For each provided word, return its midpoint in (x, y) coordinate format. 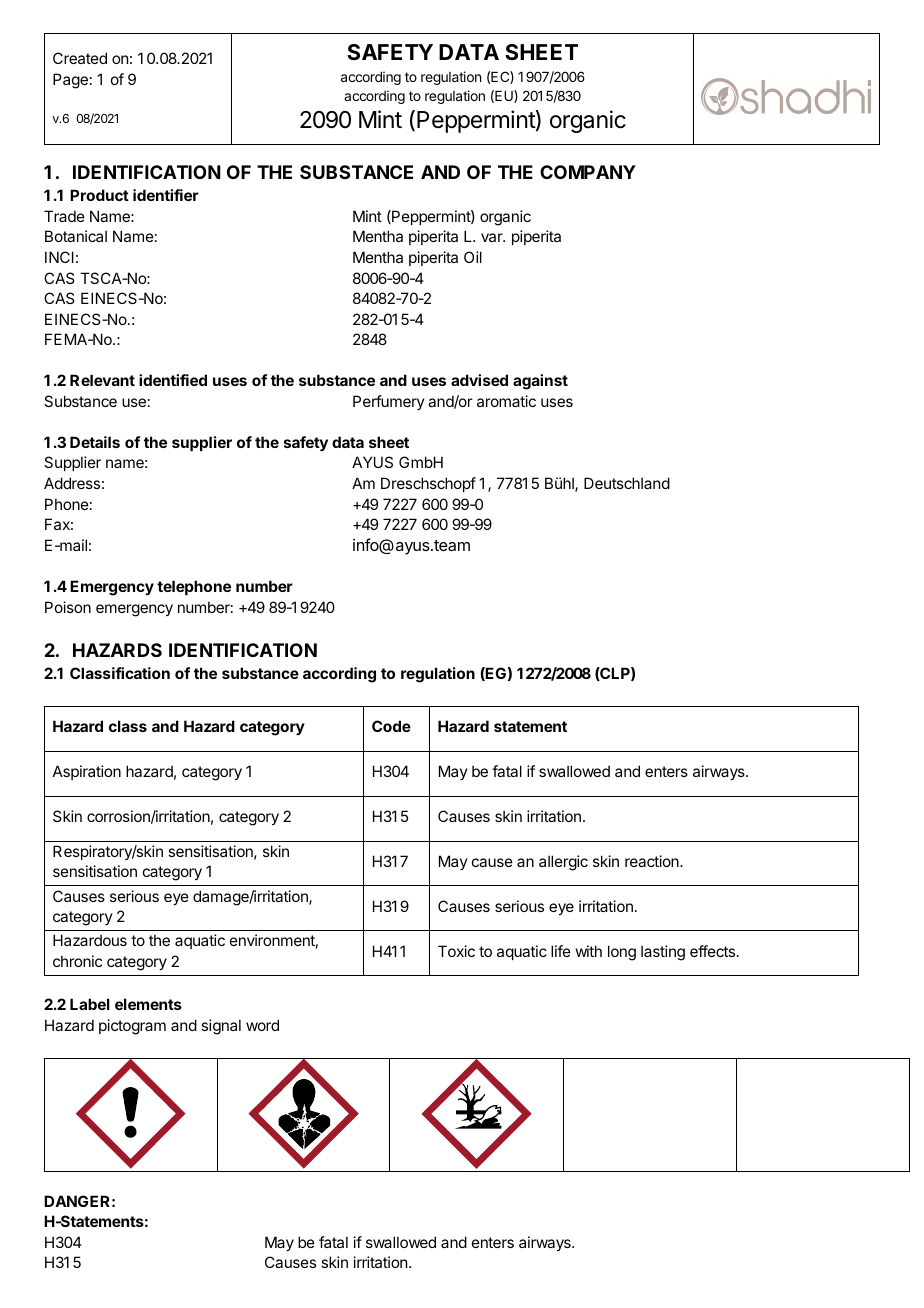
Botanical (76, 236)
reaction (653, 861)
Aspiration (87, 772)
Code (391, 726)
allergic (563, 863)
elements (148, 1004)
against (540, 382)
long (622, 953)
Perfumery (389, 402)
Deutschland (627, 483)
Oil (473, 257)
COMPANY (588, 172)
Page (70, 81)
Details (95, 442)
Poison (68, 607)
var (493, 237)
